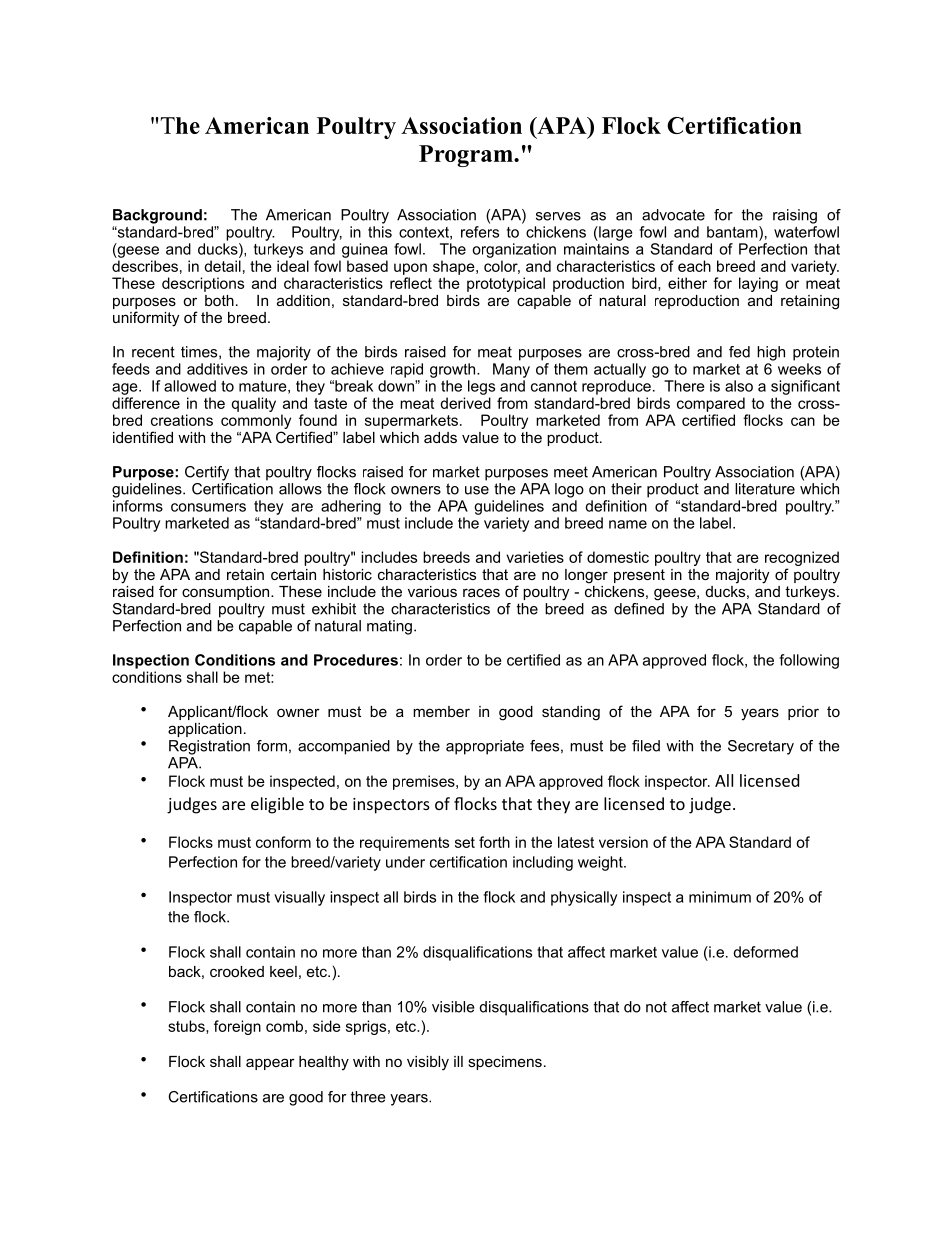 The width and height of the document is (952, 1233). Describe the element at coordinates (277, 805) in the document. I see `eligible` at that location.
